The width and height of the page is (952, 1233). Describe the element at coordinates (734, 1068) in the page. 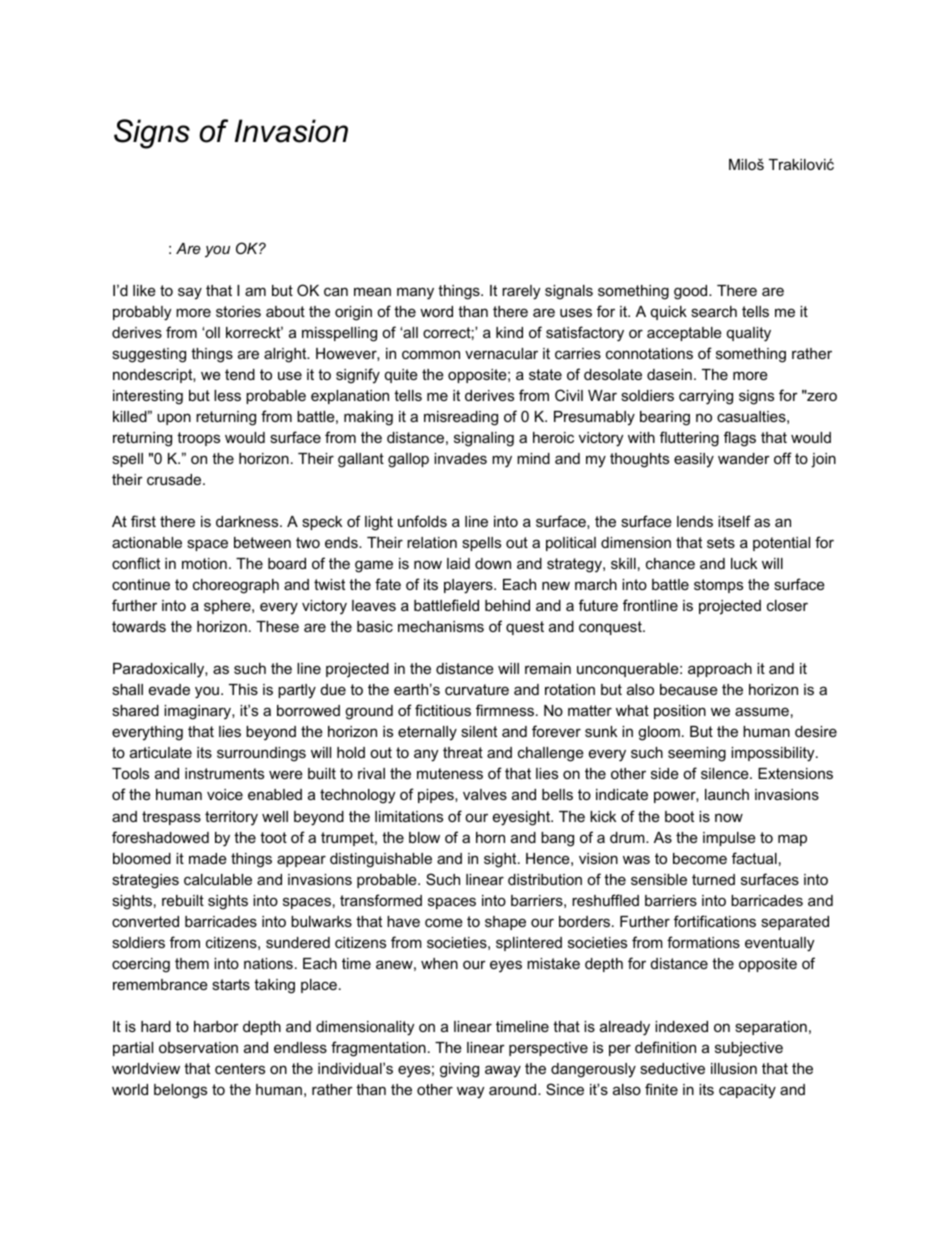

I see `illusion` at that location.
